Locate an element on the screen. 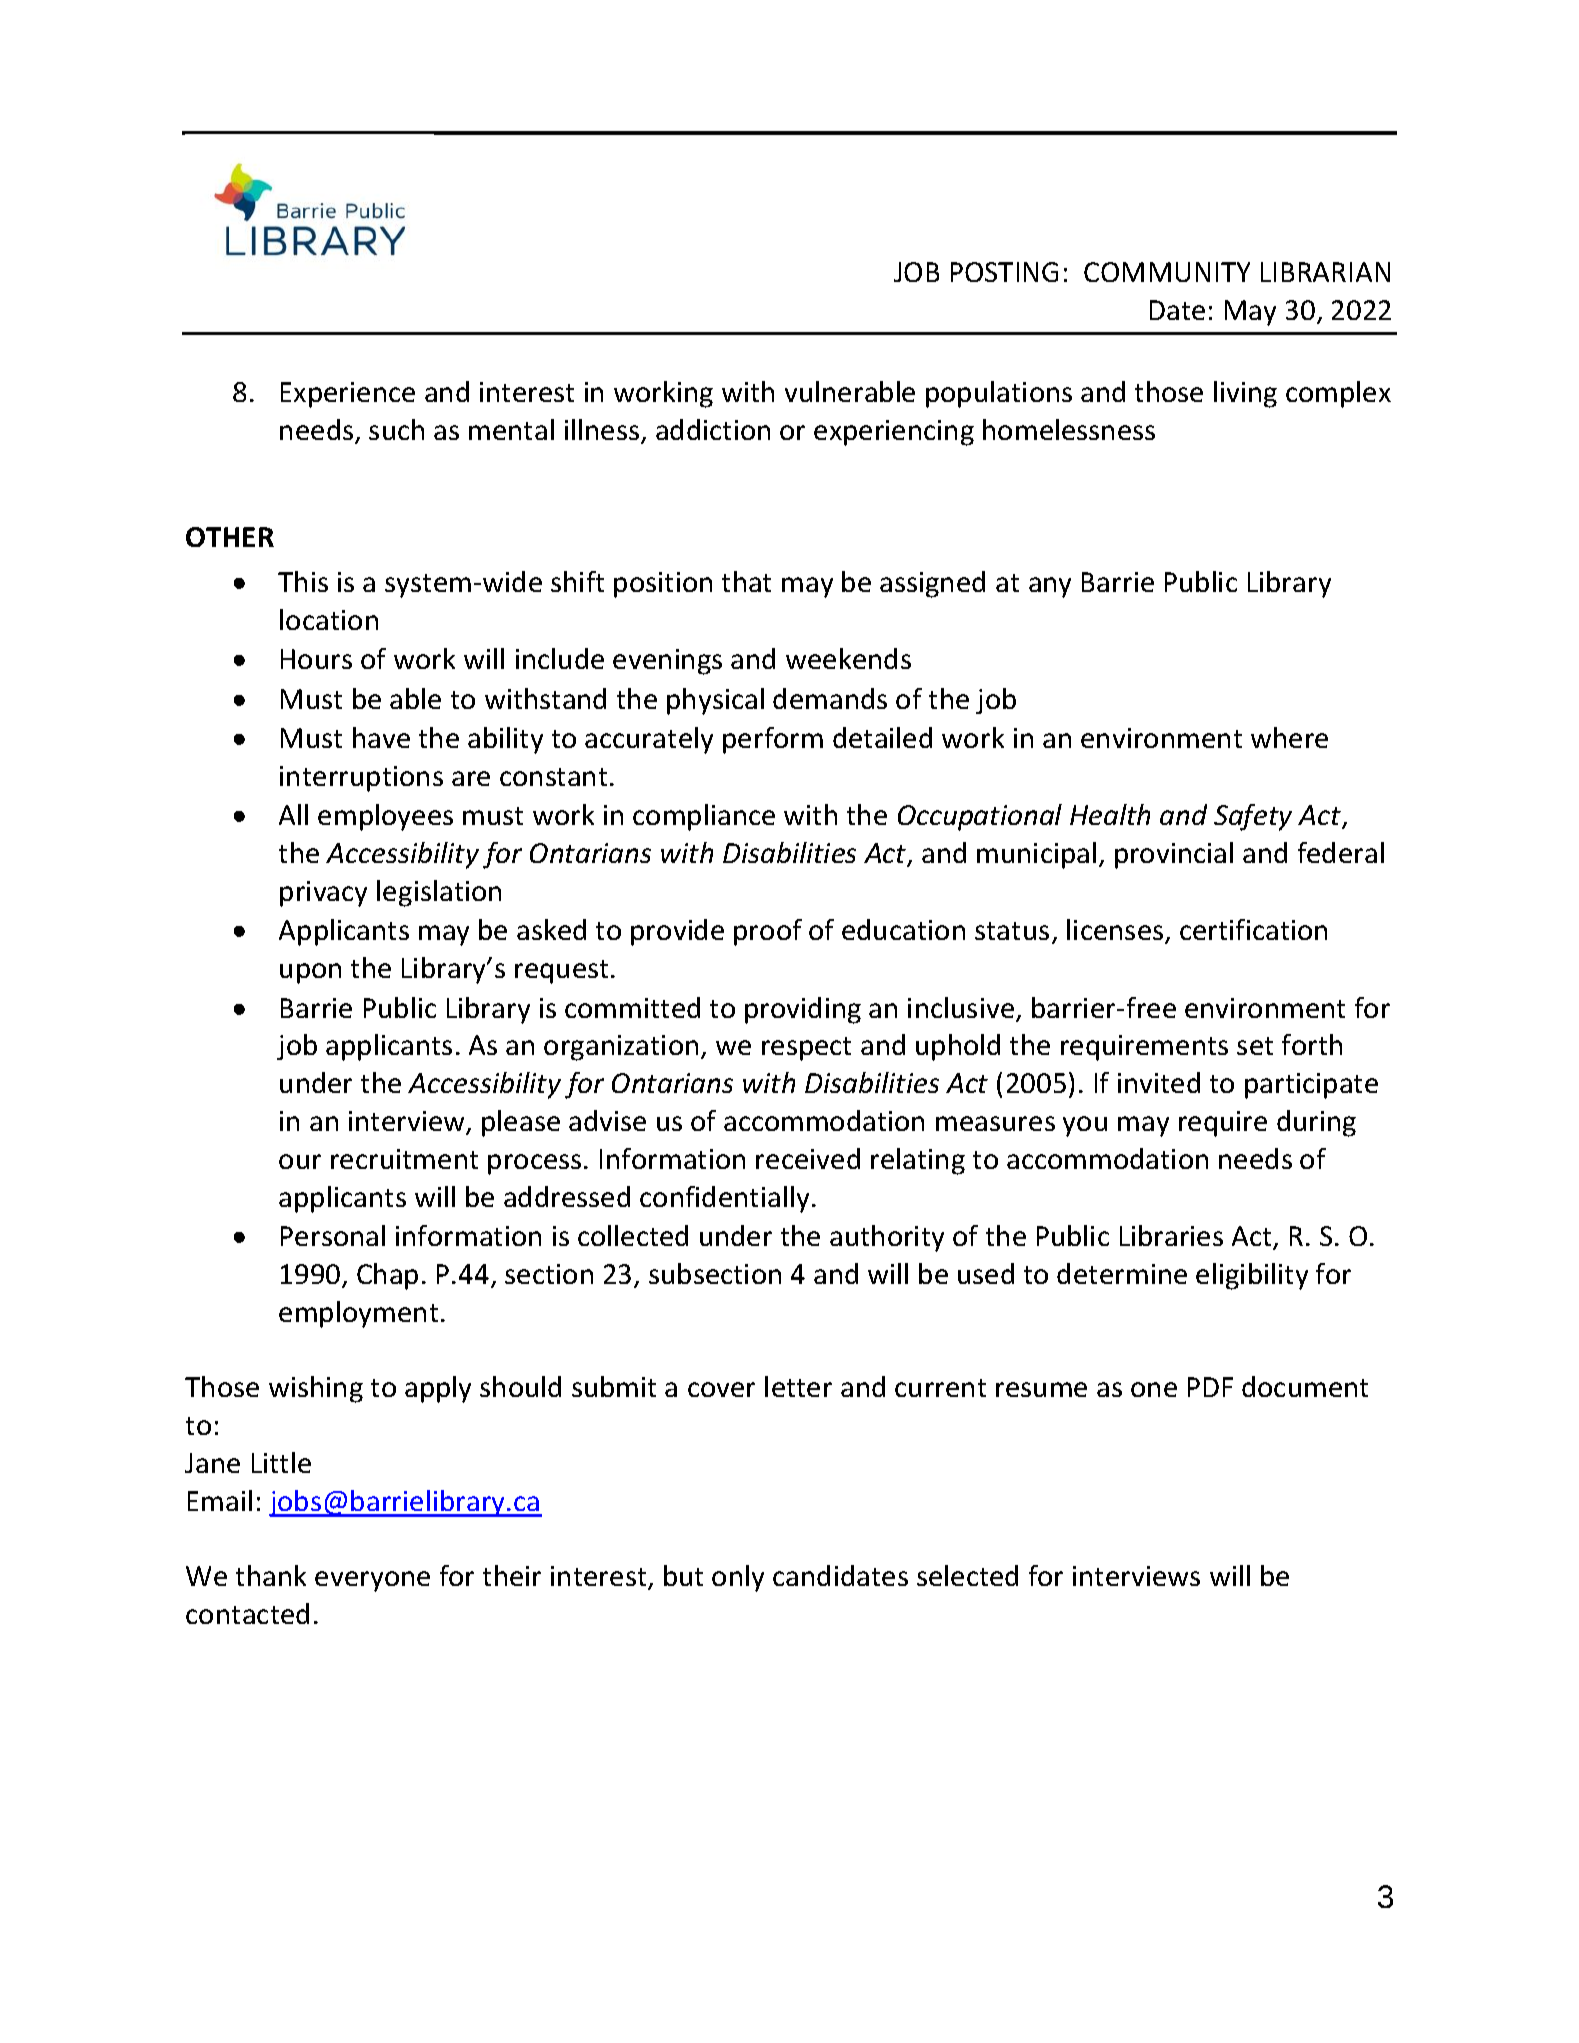  that is located at coordinates (746, 581).
